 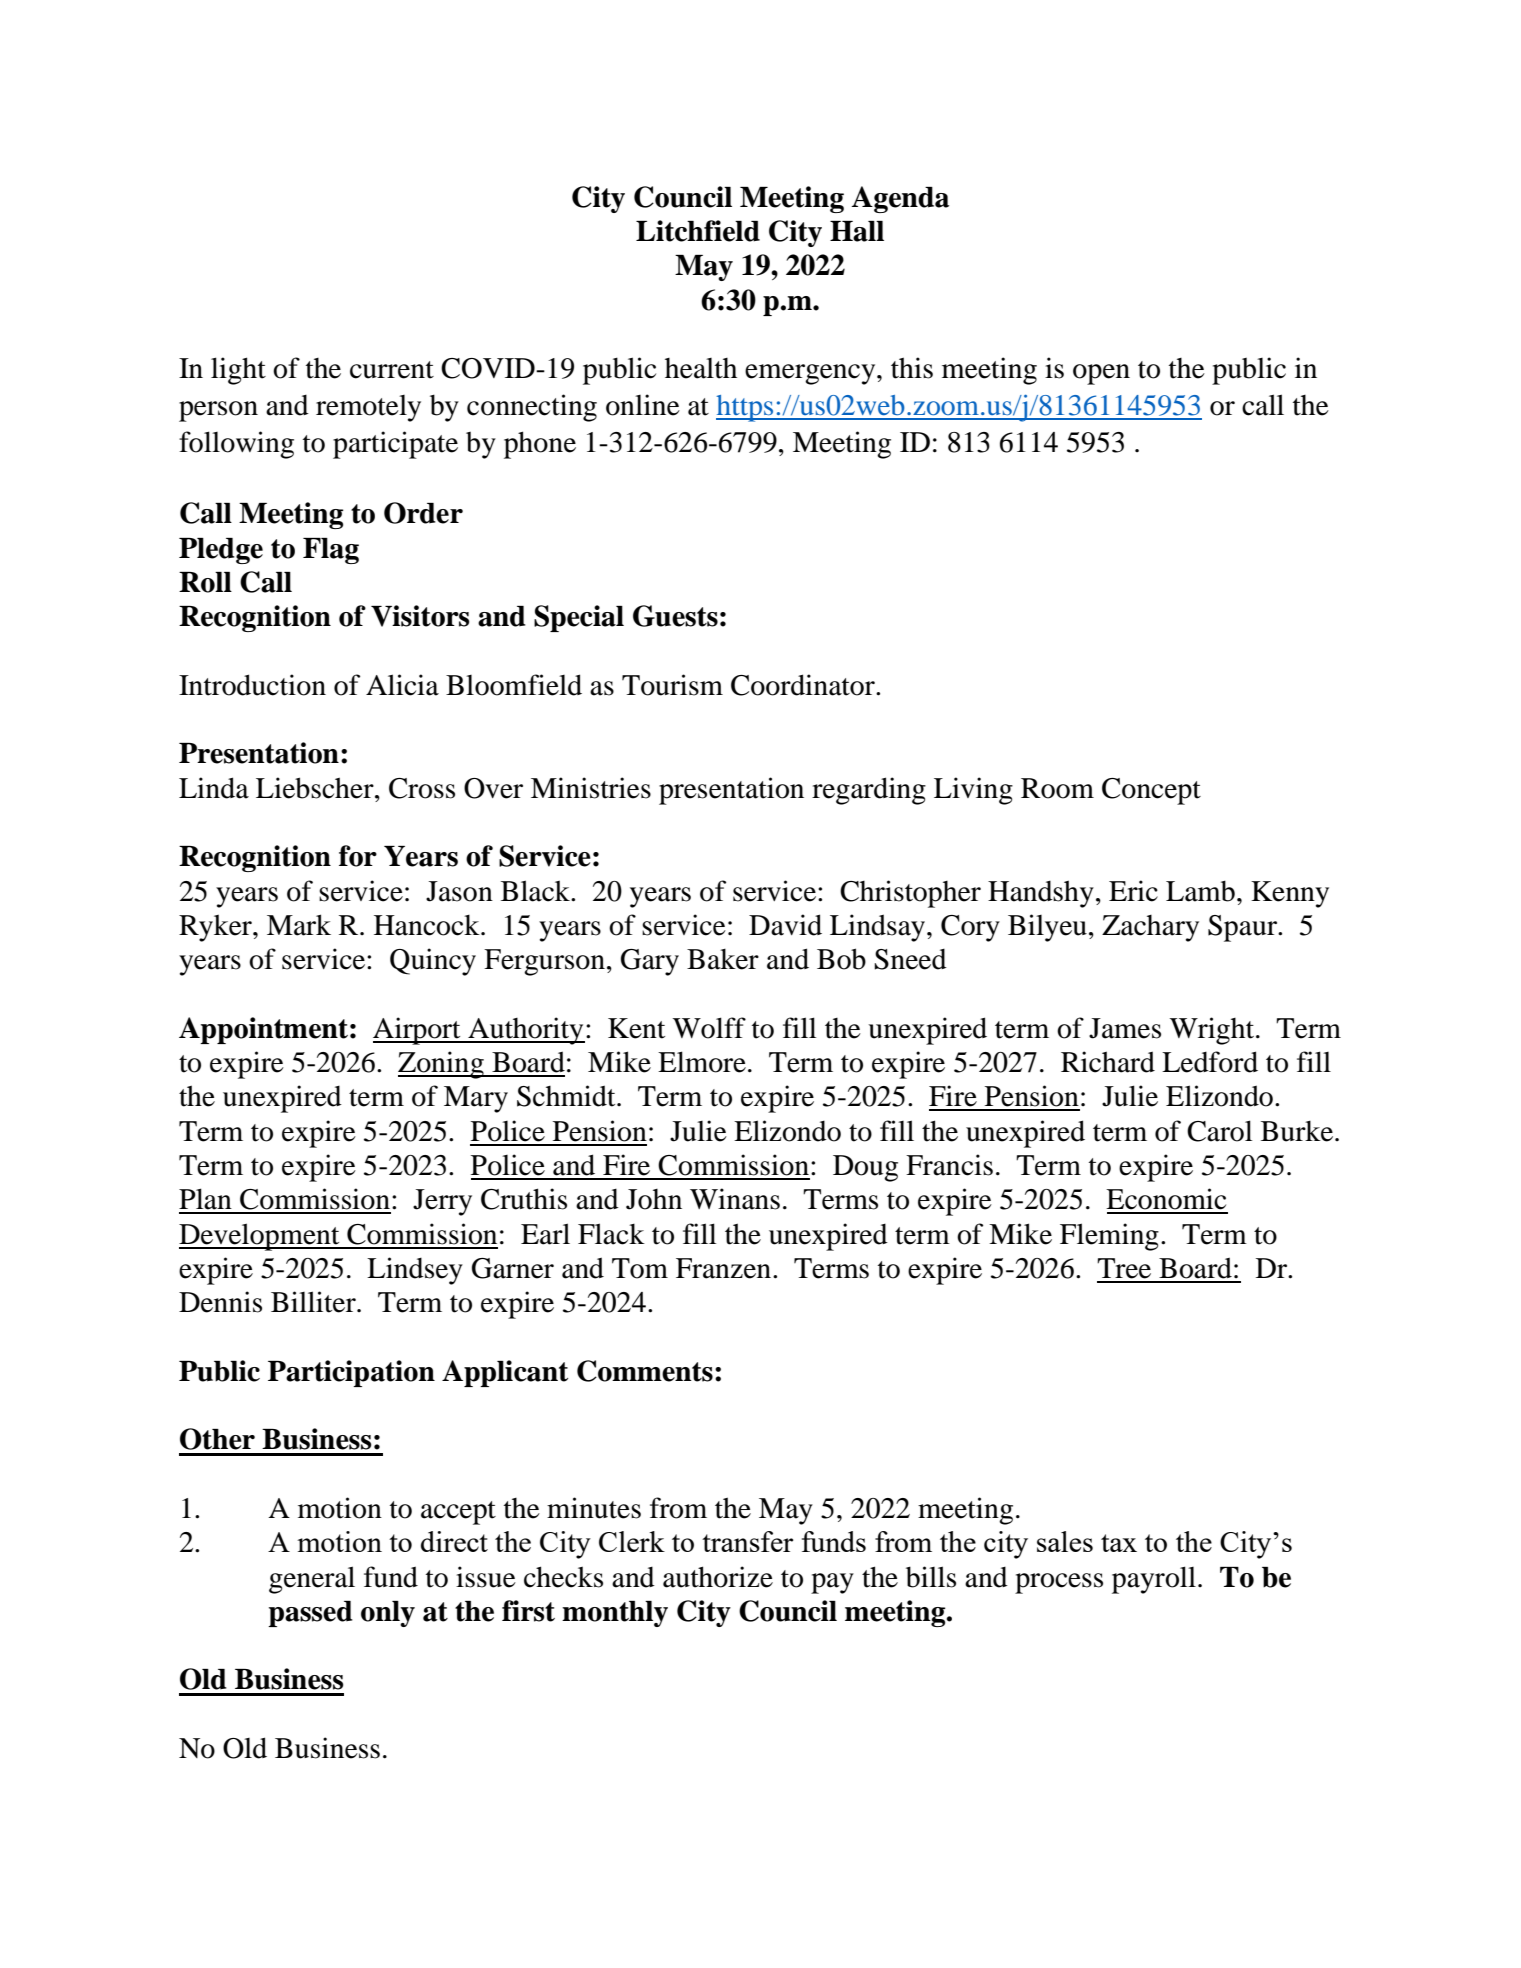 What do you see at coordinates (718, 1577) in the screenshot?
I see `authorize` at bounding box center [718, 1577].
